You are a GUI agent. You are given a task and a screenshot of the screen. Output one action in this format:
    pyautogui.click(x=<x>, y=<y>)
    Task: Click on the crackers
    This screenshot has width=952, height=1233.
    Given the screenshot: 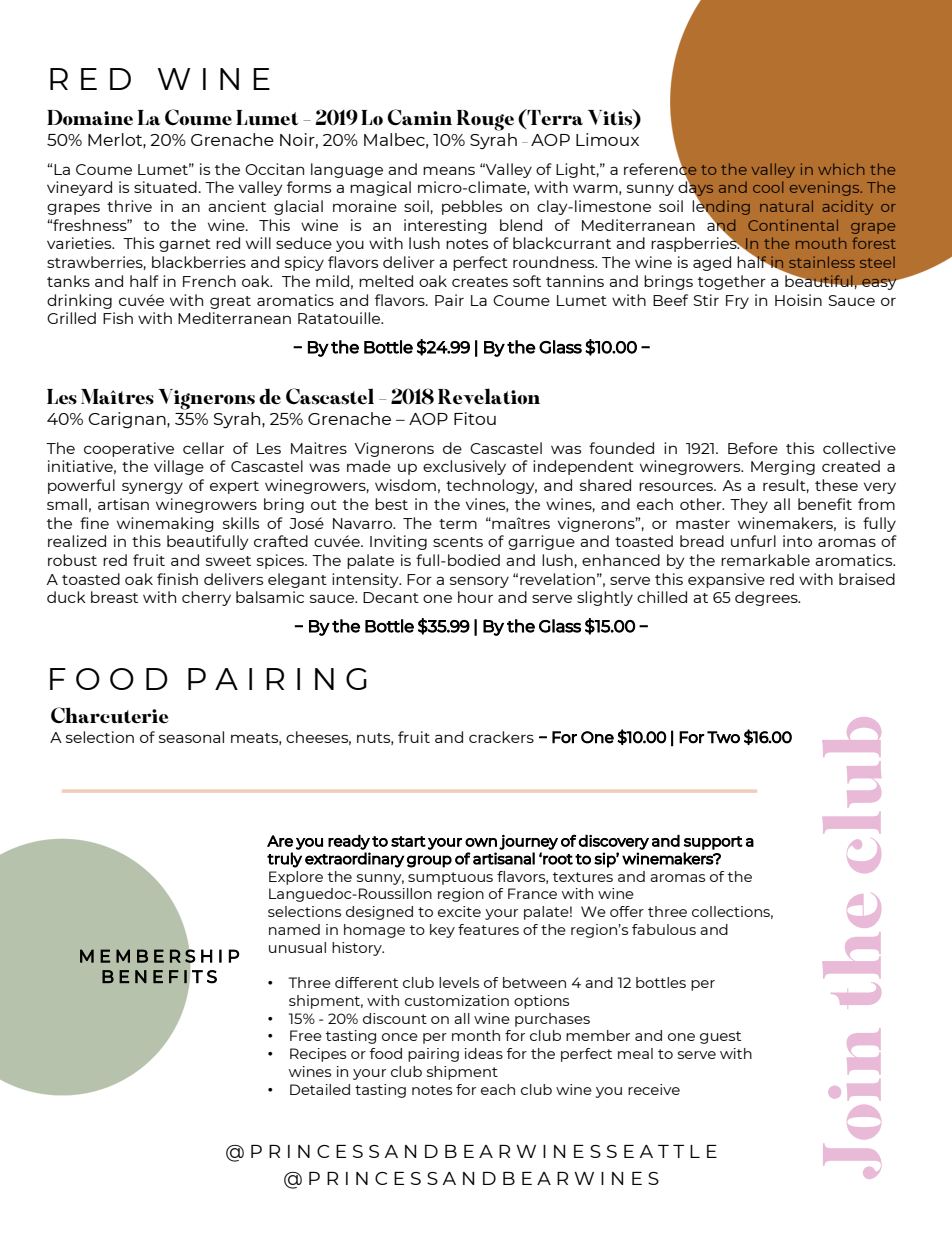 What is the action you would take?
    pyautogui.click(x=501, y=737)
